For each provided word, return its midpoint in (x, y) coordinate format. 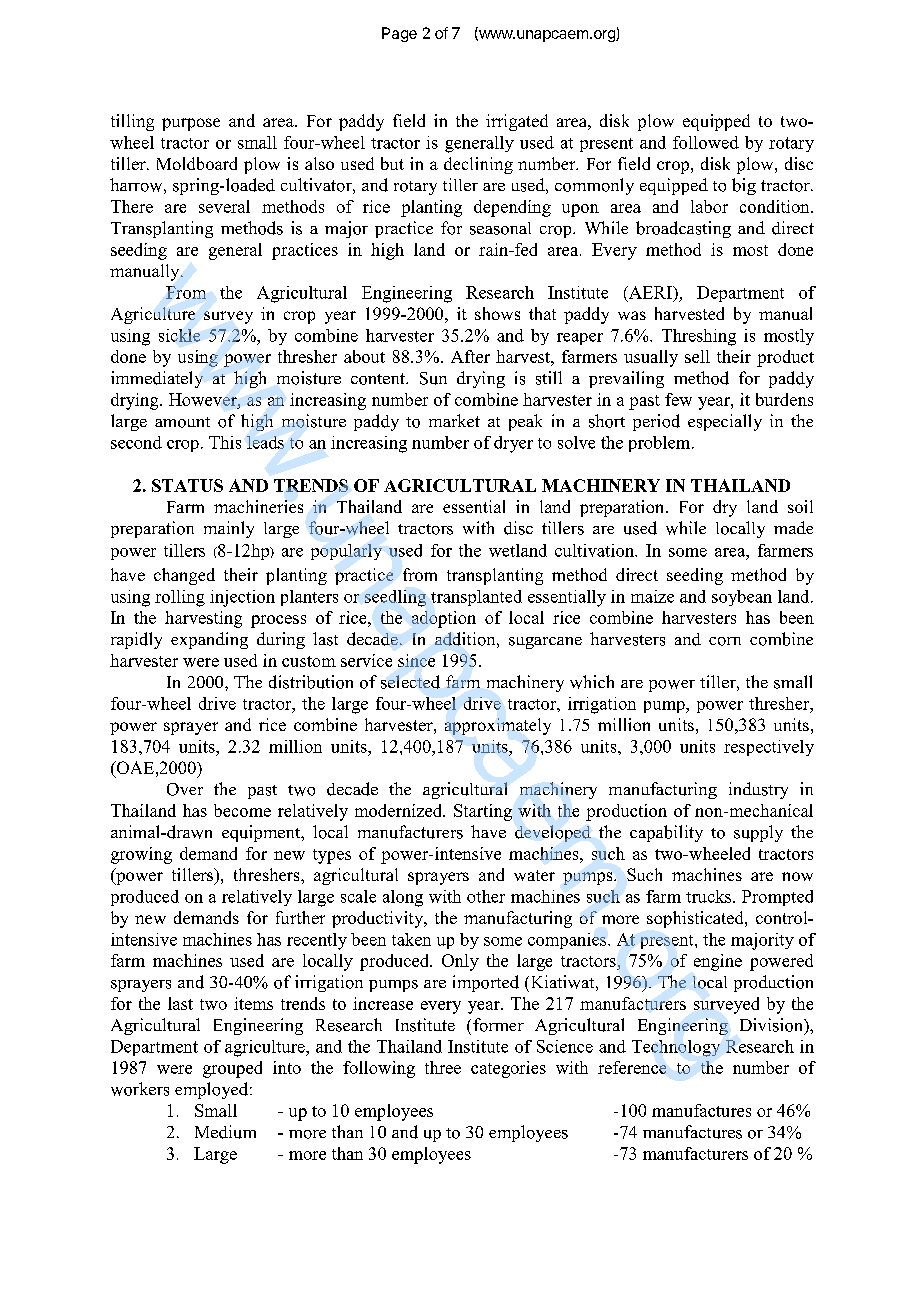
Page (399, 34)
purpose (191, 124)
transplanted (476, 598)
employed (213, 1090)
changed (184, 576)
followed (706, 142)
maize (652, 596)
